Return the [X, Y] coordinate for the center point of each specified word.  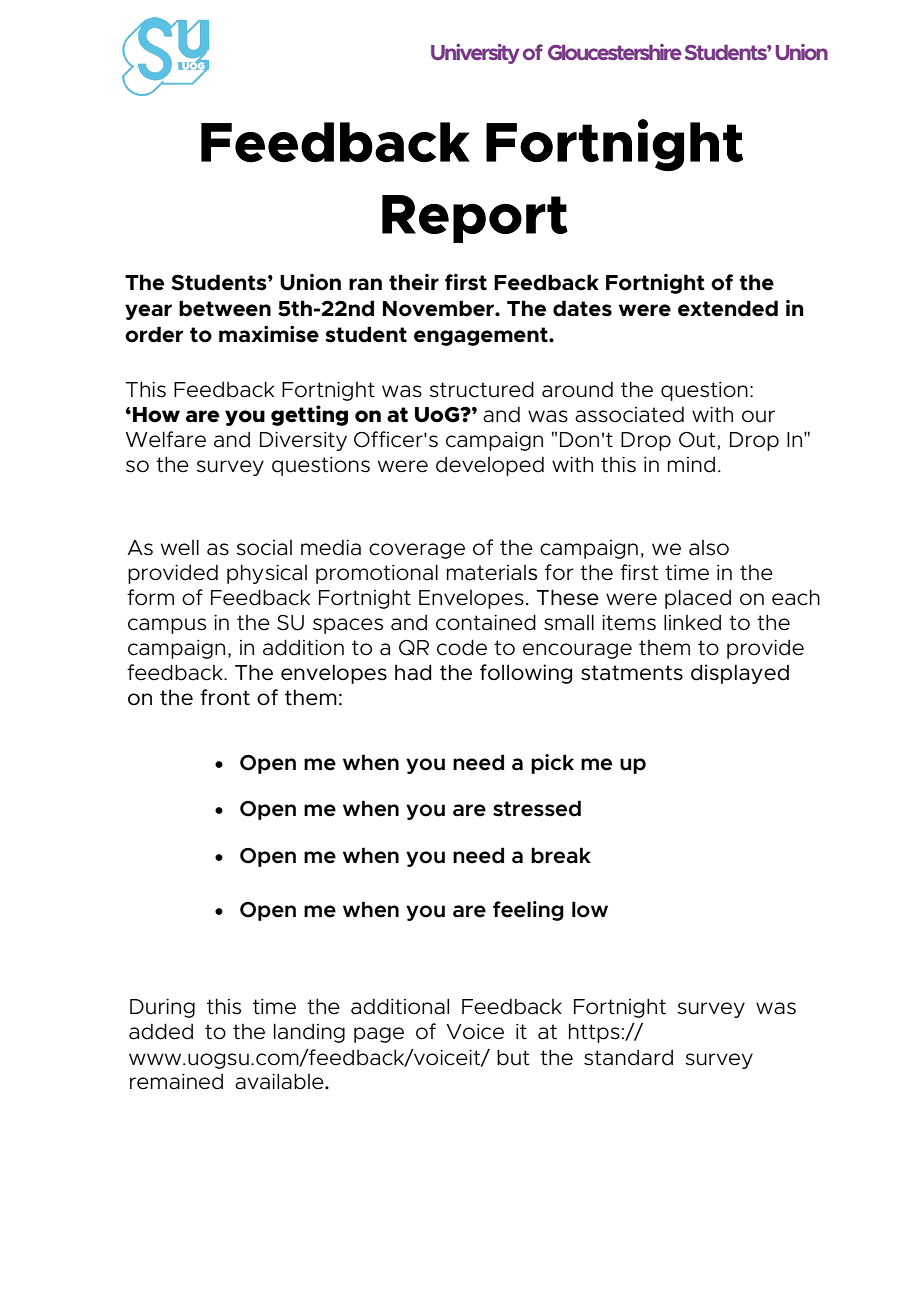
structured [481, 389]
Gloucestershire [615, 52]
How [156, 415]
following [526, 674]
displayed [740, 674]
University [475, 54]
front [225, 697]
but [513, 1057]
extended [728, 308]
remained [176, 1082]
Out [698, 440]
